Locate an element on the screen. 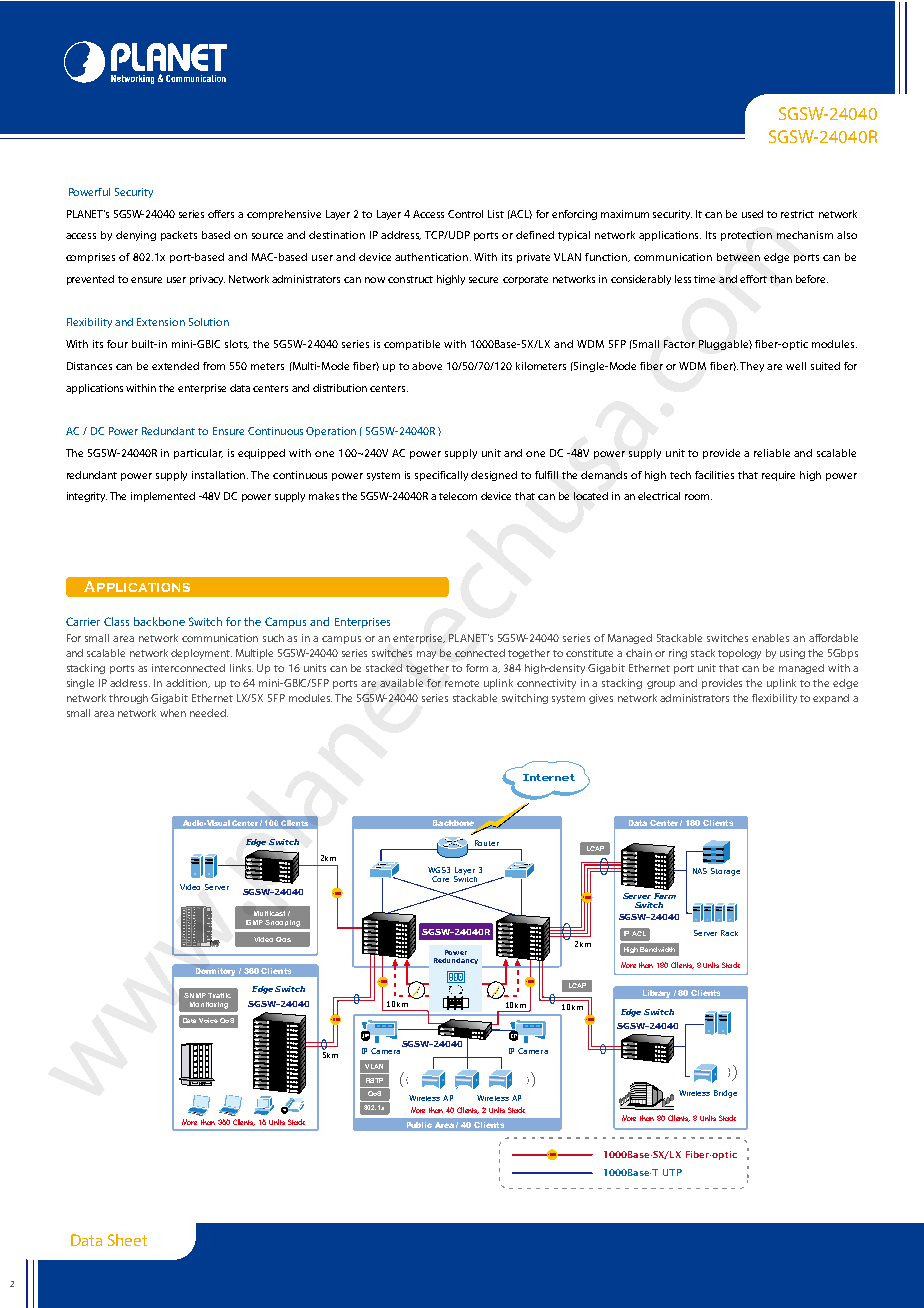  Storage is located at coordinates (725, 872).
